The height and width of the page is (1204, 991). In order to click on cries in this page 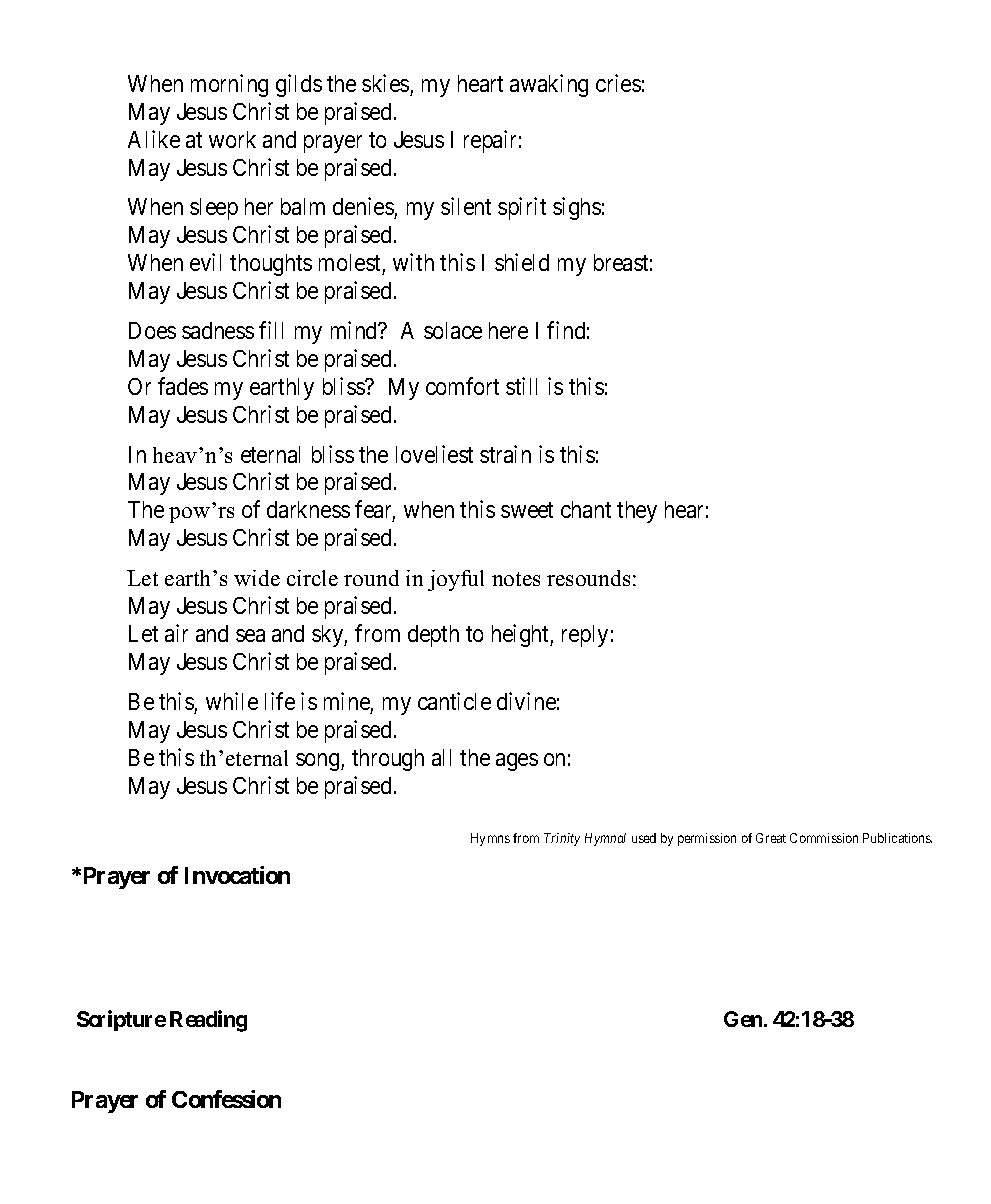, I will do `click(618, 83)`.
